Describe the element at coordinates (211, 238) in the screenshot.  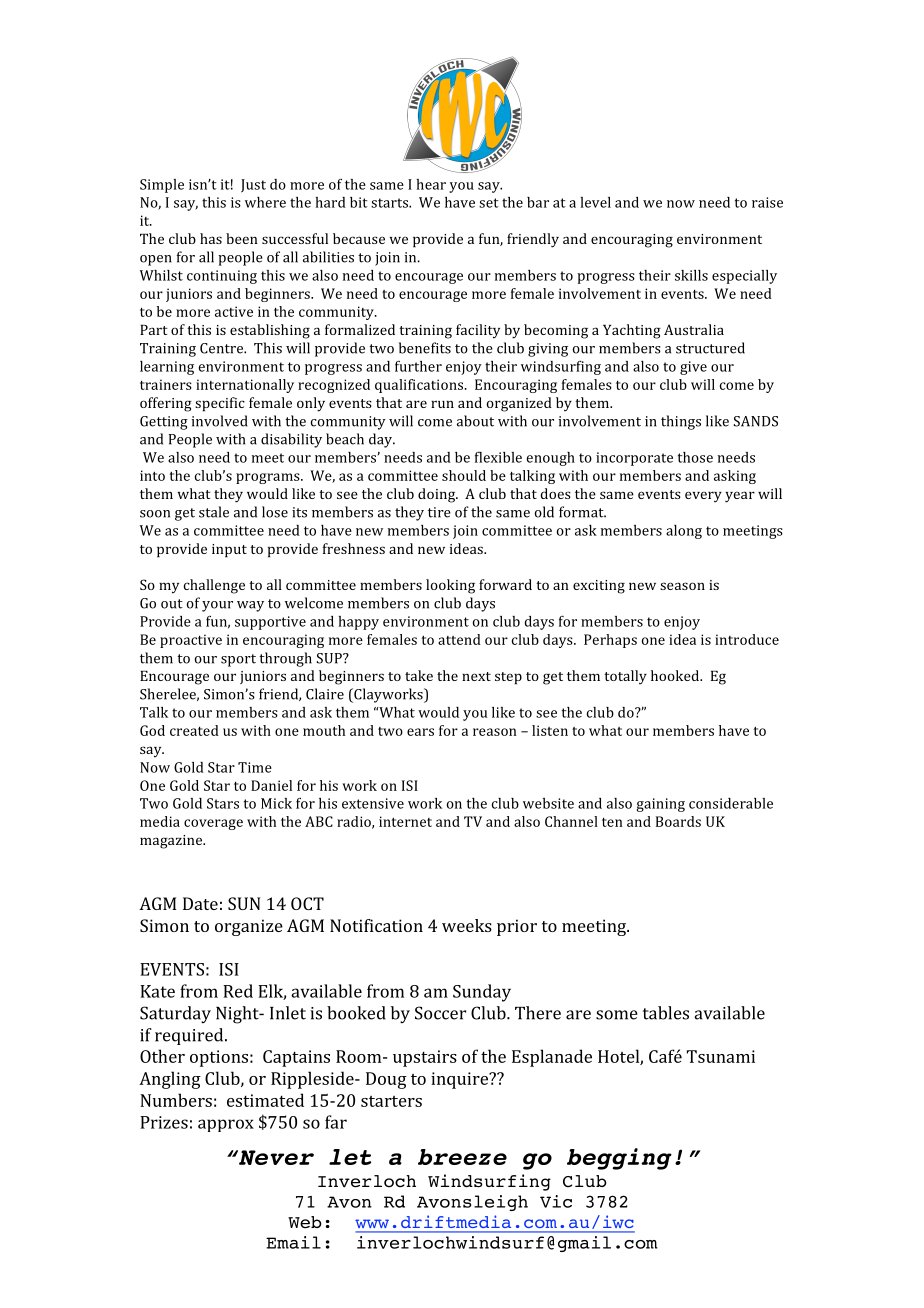
I see `has` at that location.
